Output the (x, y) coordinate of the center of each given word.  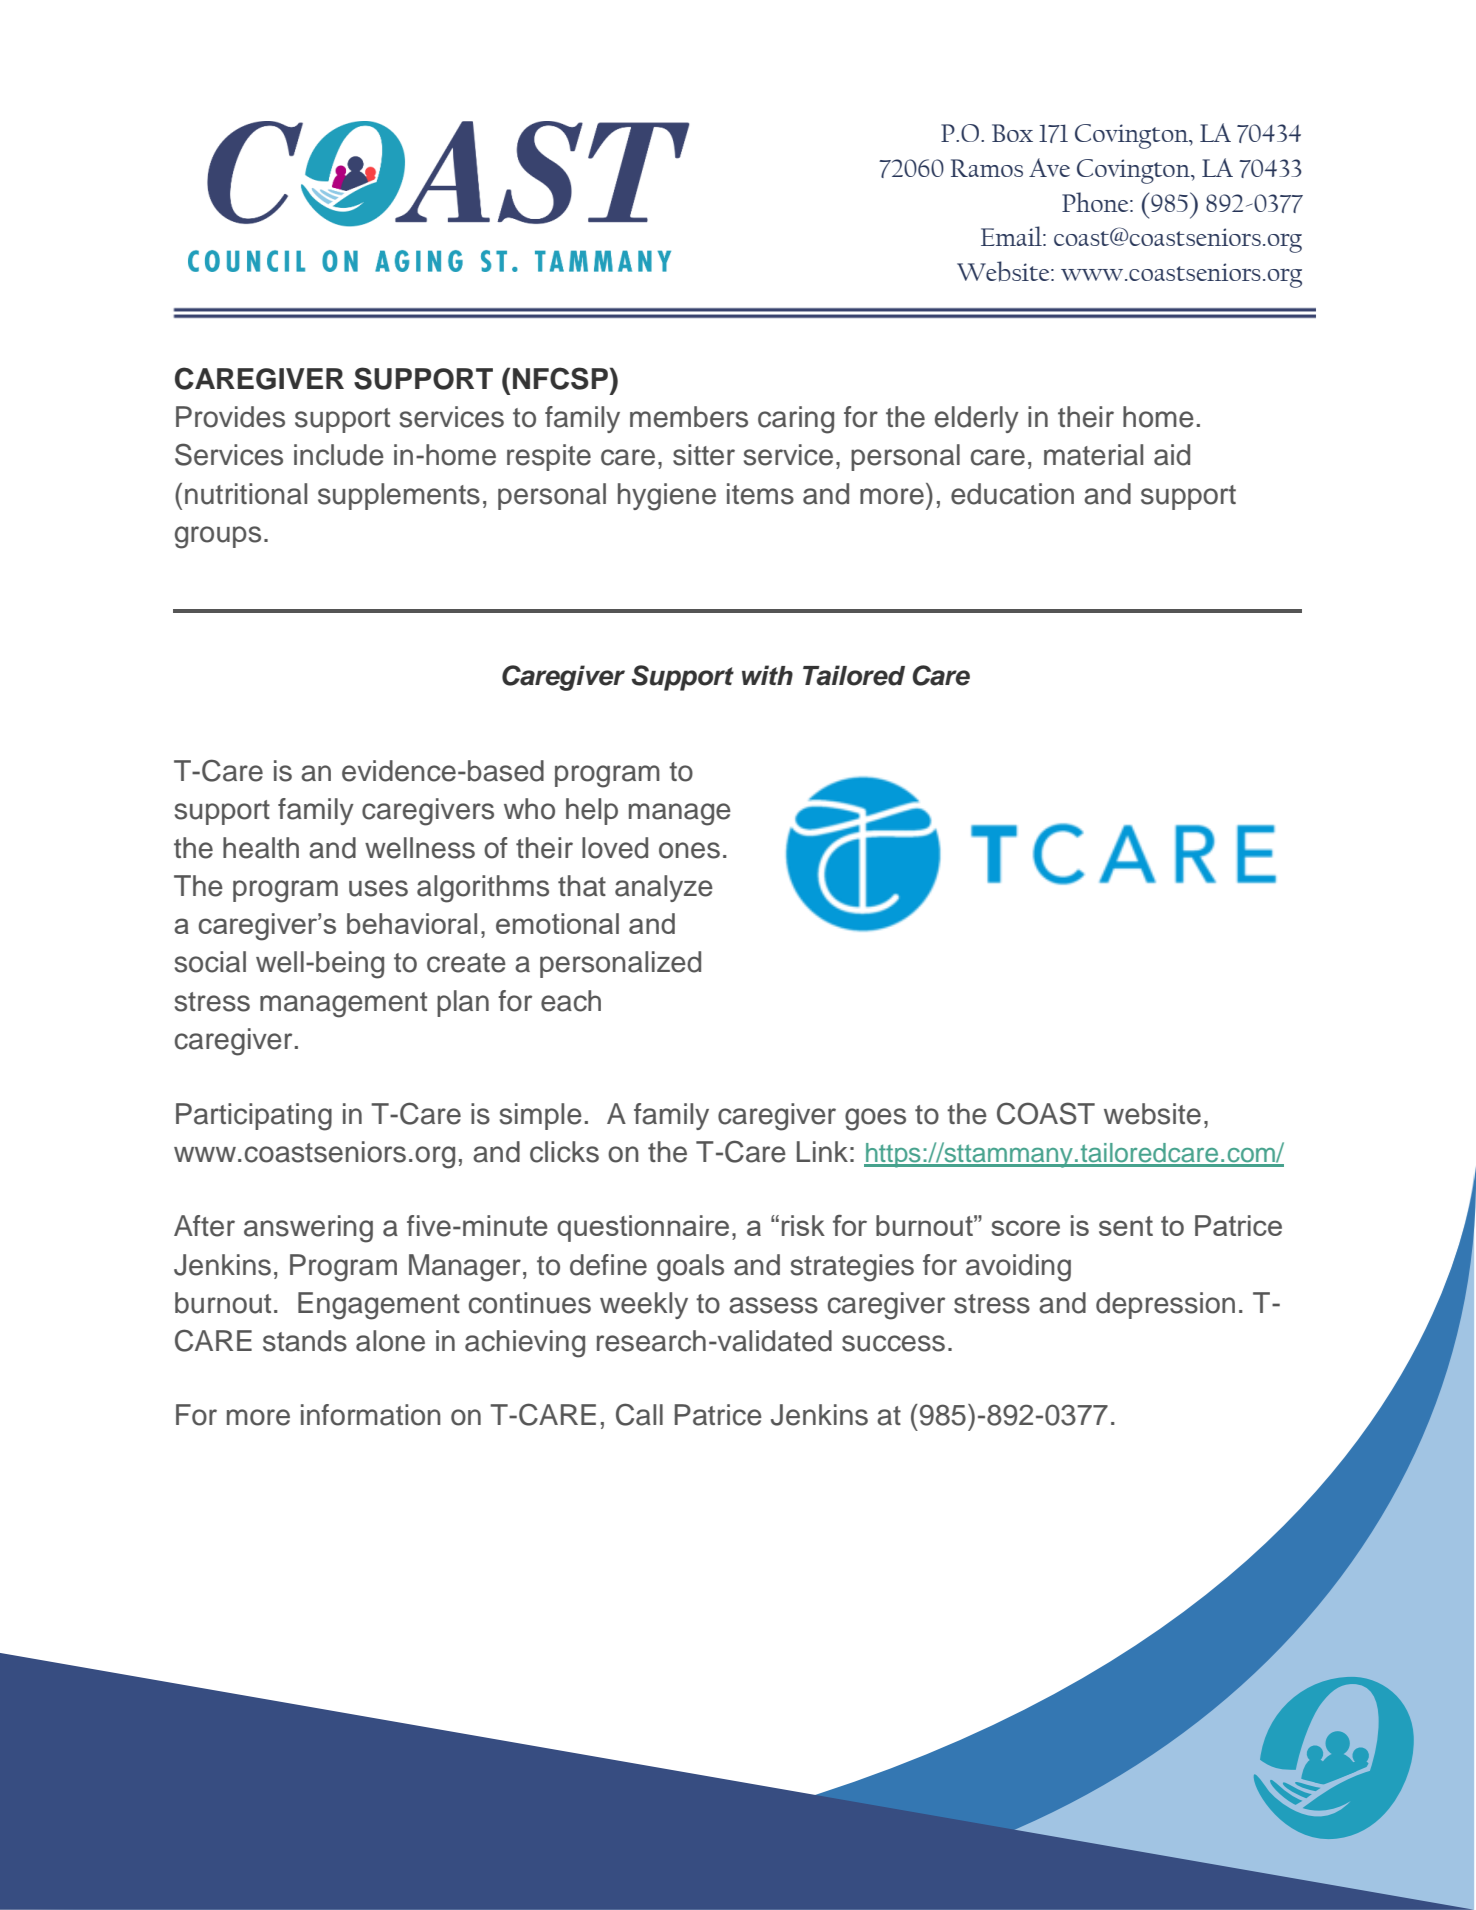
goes (875, 1119)
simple (541, 1116)
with (767, 675)
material (1093, 455)
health (261, 848)
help (592, 811)
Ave (1049, 167)
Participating (254, 1117)
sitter (704, 455)
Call (639, 1414)
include (339, 455)
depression (1165, 1305)
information (371, 1415)
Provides (230, 417)
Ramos (987, 168)
